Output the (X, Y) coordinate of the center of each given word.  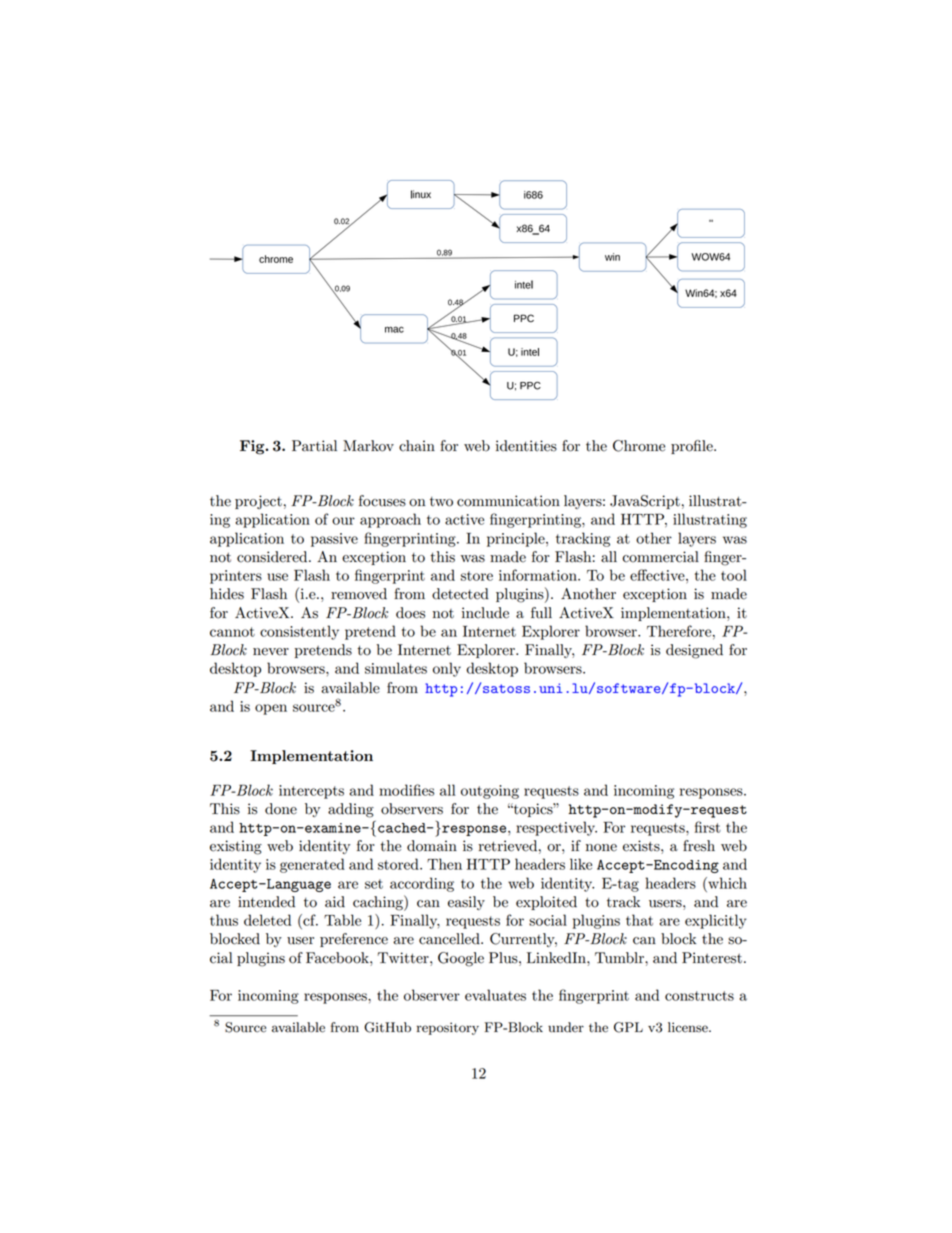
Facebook (338, 958)
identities (526, 446)
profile (693, 447)
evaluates (495, 995)
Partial (314, 446)
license (689, 1027)
